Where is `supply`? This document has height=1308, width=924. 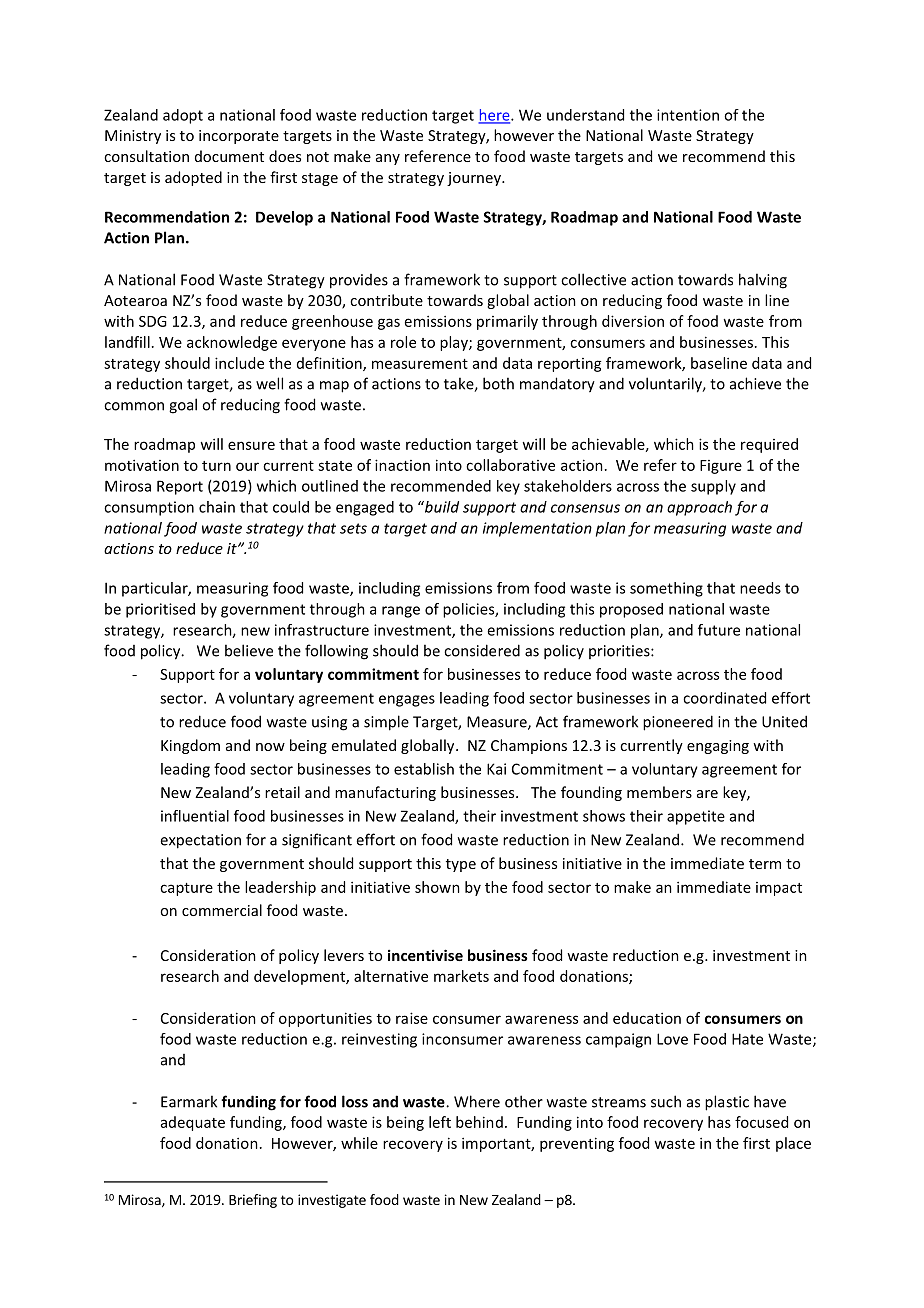 supply is located at coordinates (713, 487).
